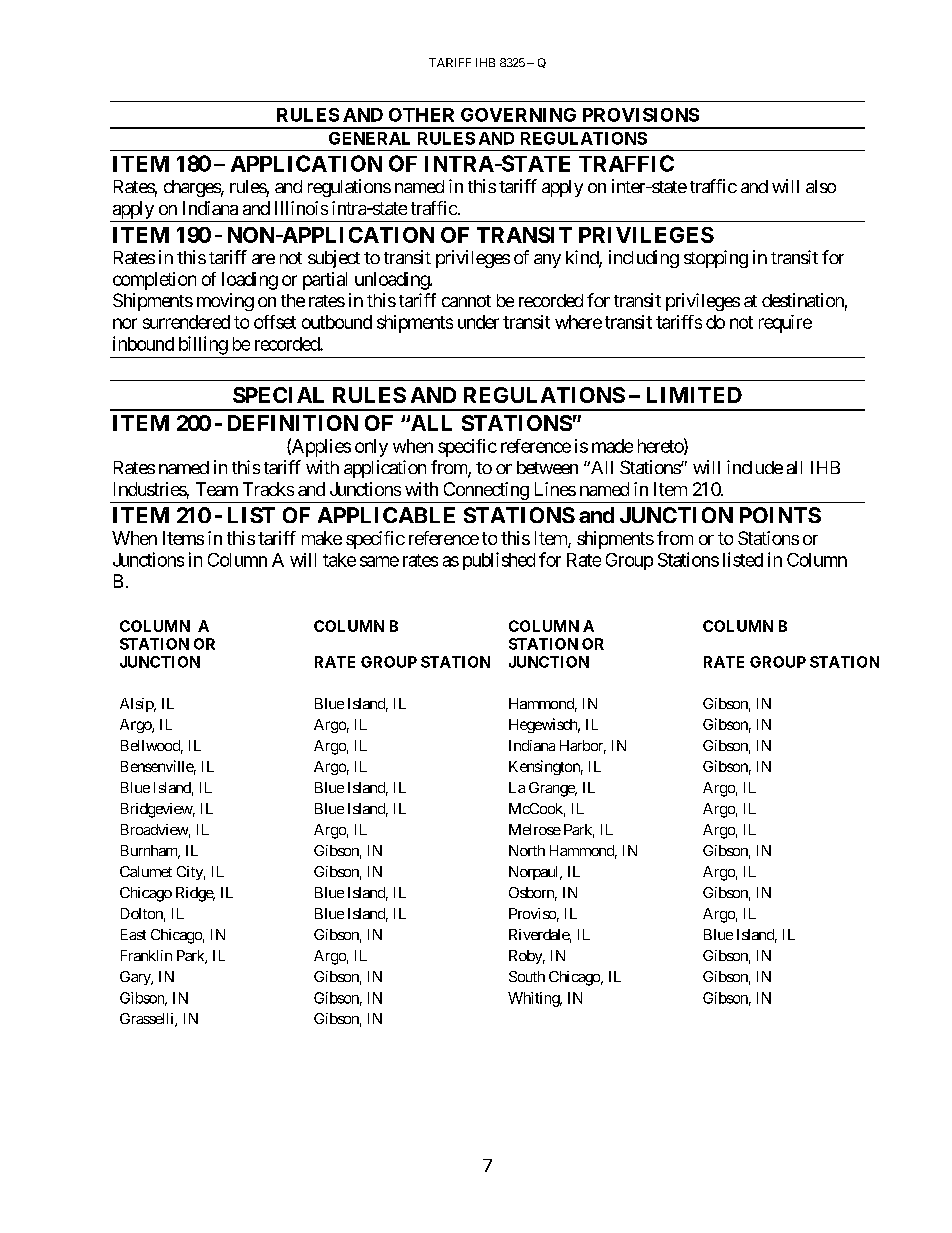 The width and height of the screenshot is (952, 1233). I want to click on PROVISIONS, so click(641, 115).
